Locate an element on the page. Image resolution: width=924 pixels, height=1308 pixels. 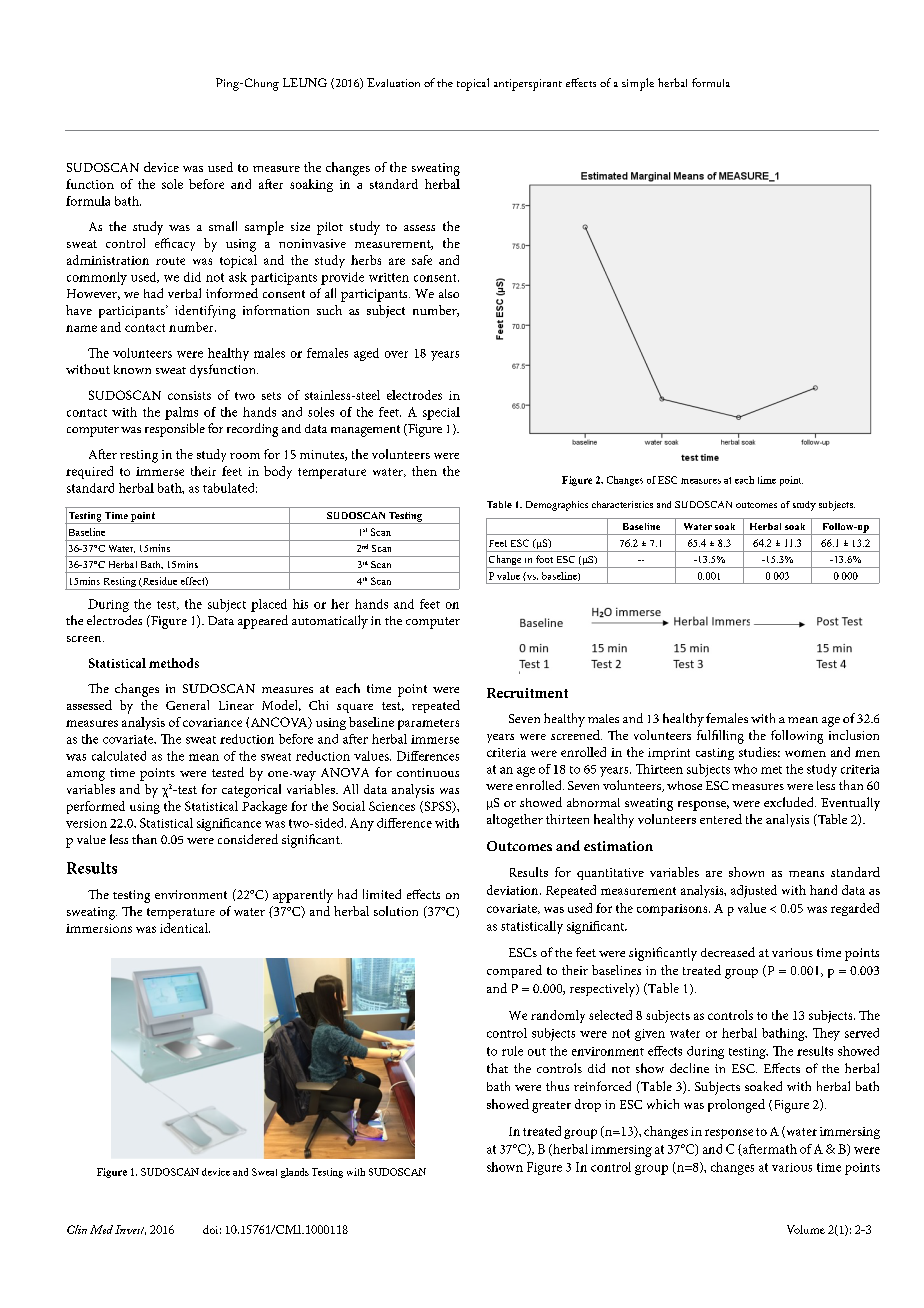
greater is located at coordinates (551, 1107).
